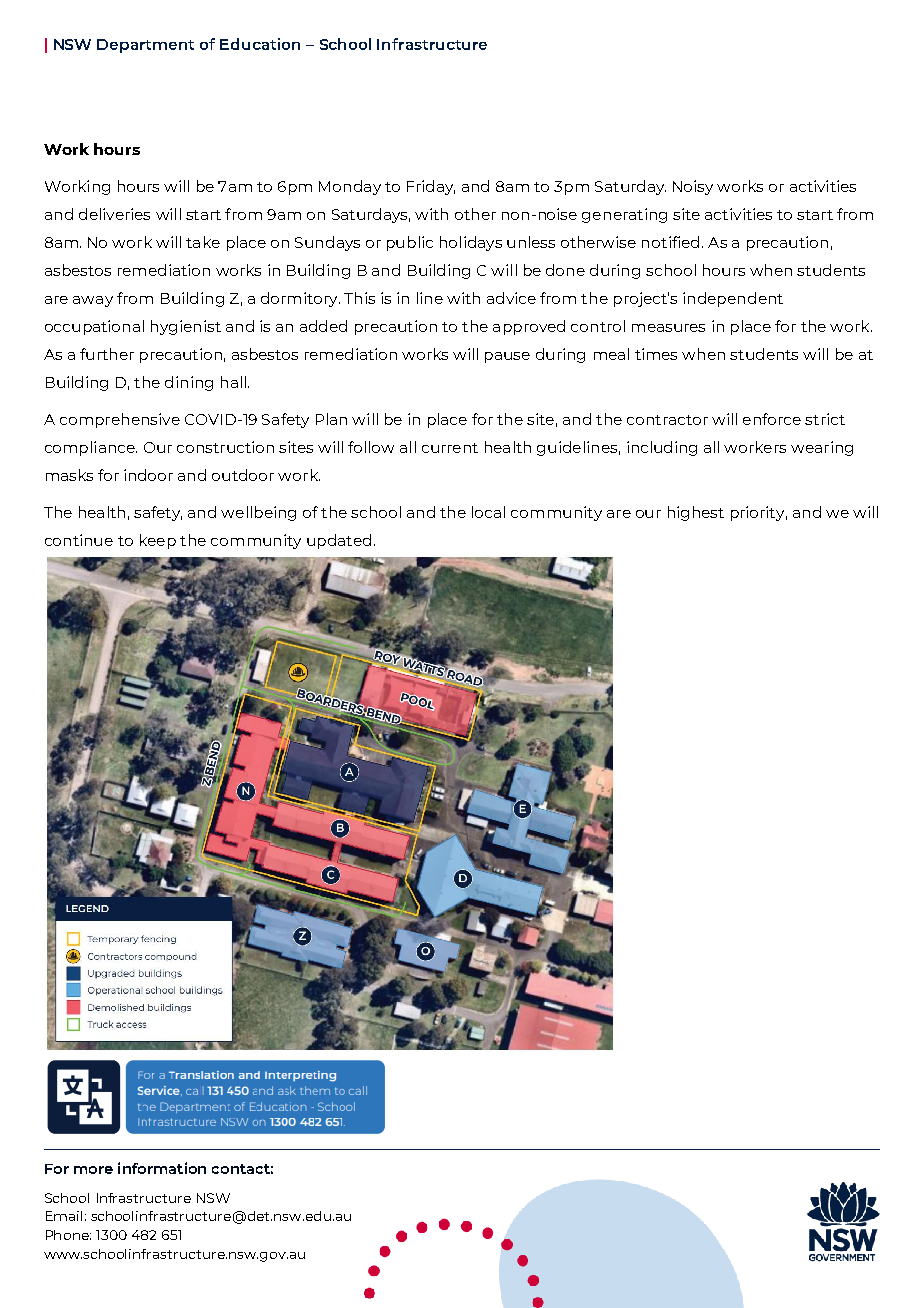 This document has width=924, height=1308. Describe the element at coordinates (696, 513) in the document. I see `highest` at that location.
